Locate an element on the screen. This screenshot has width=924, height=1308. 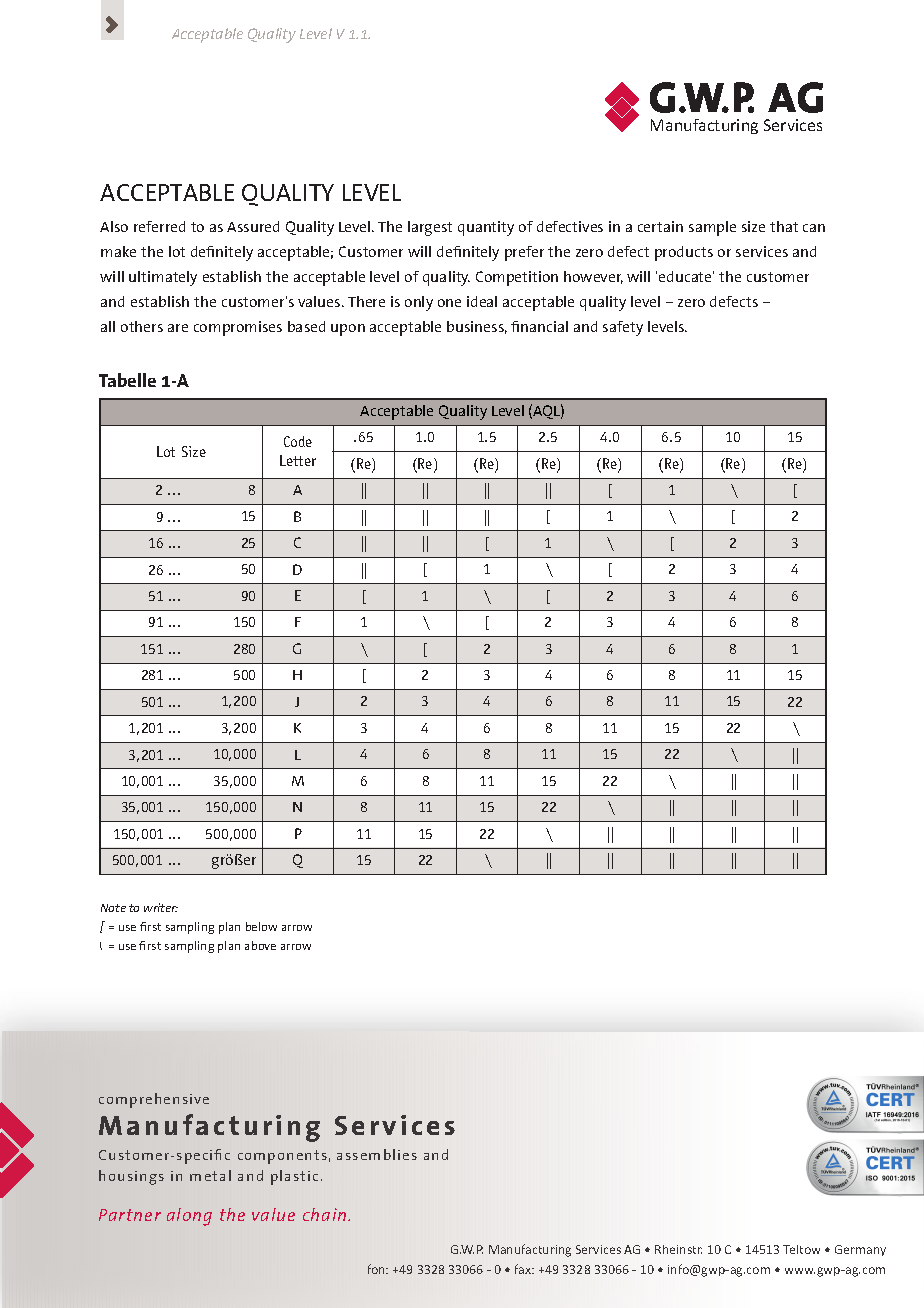
prefer is located at coordinates (524, 253).
